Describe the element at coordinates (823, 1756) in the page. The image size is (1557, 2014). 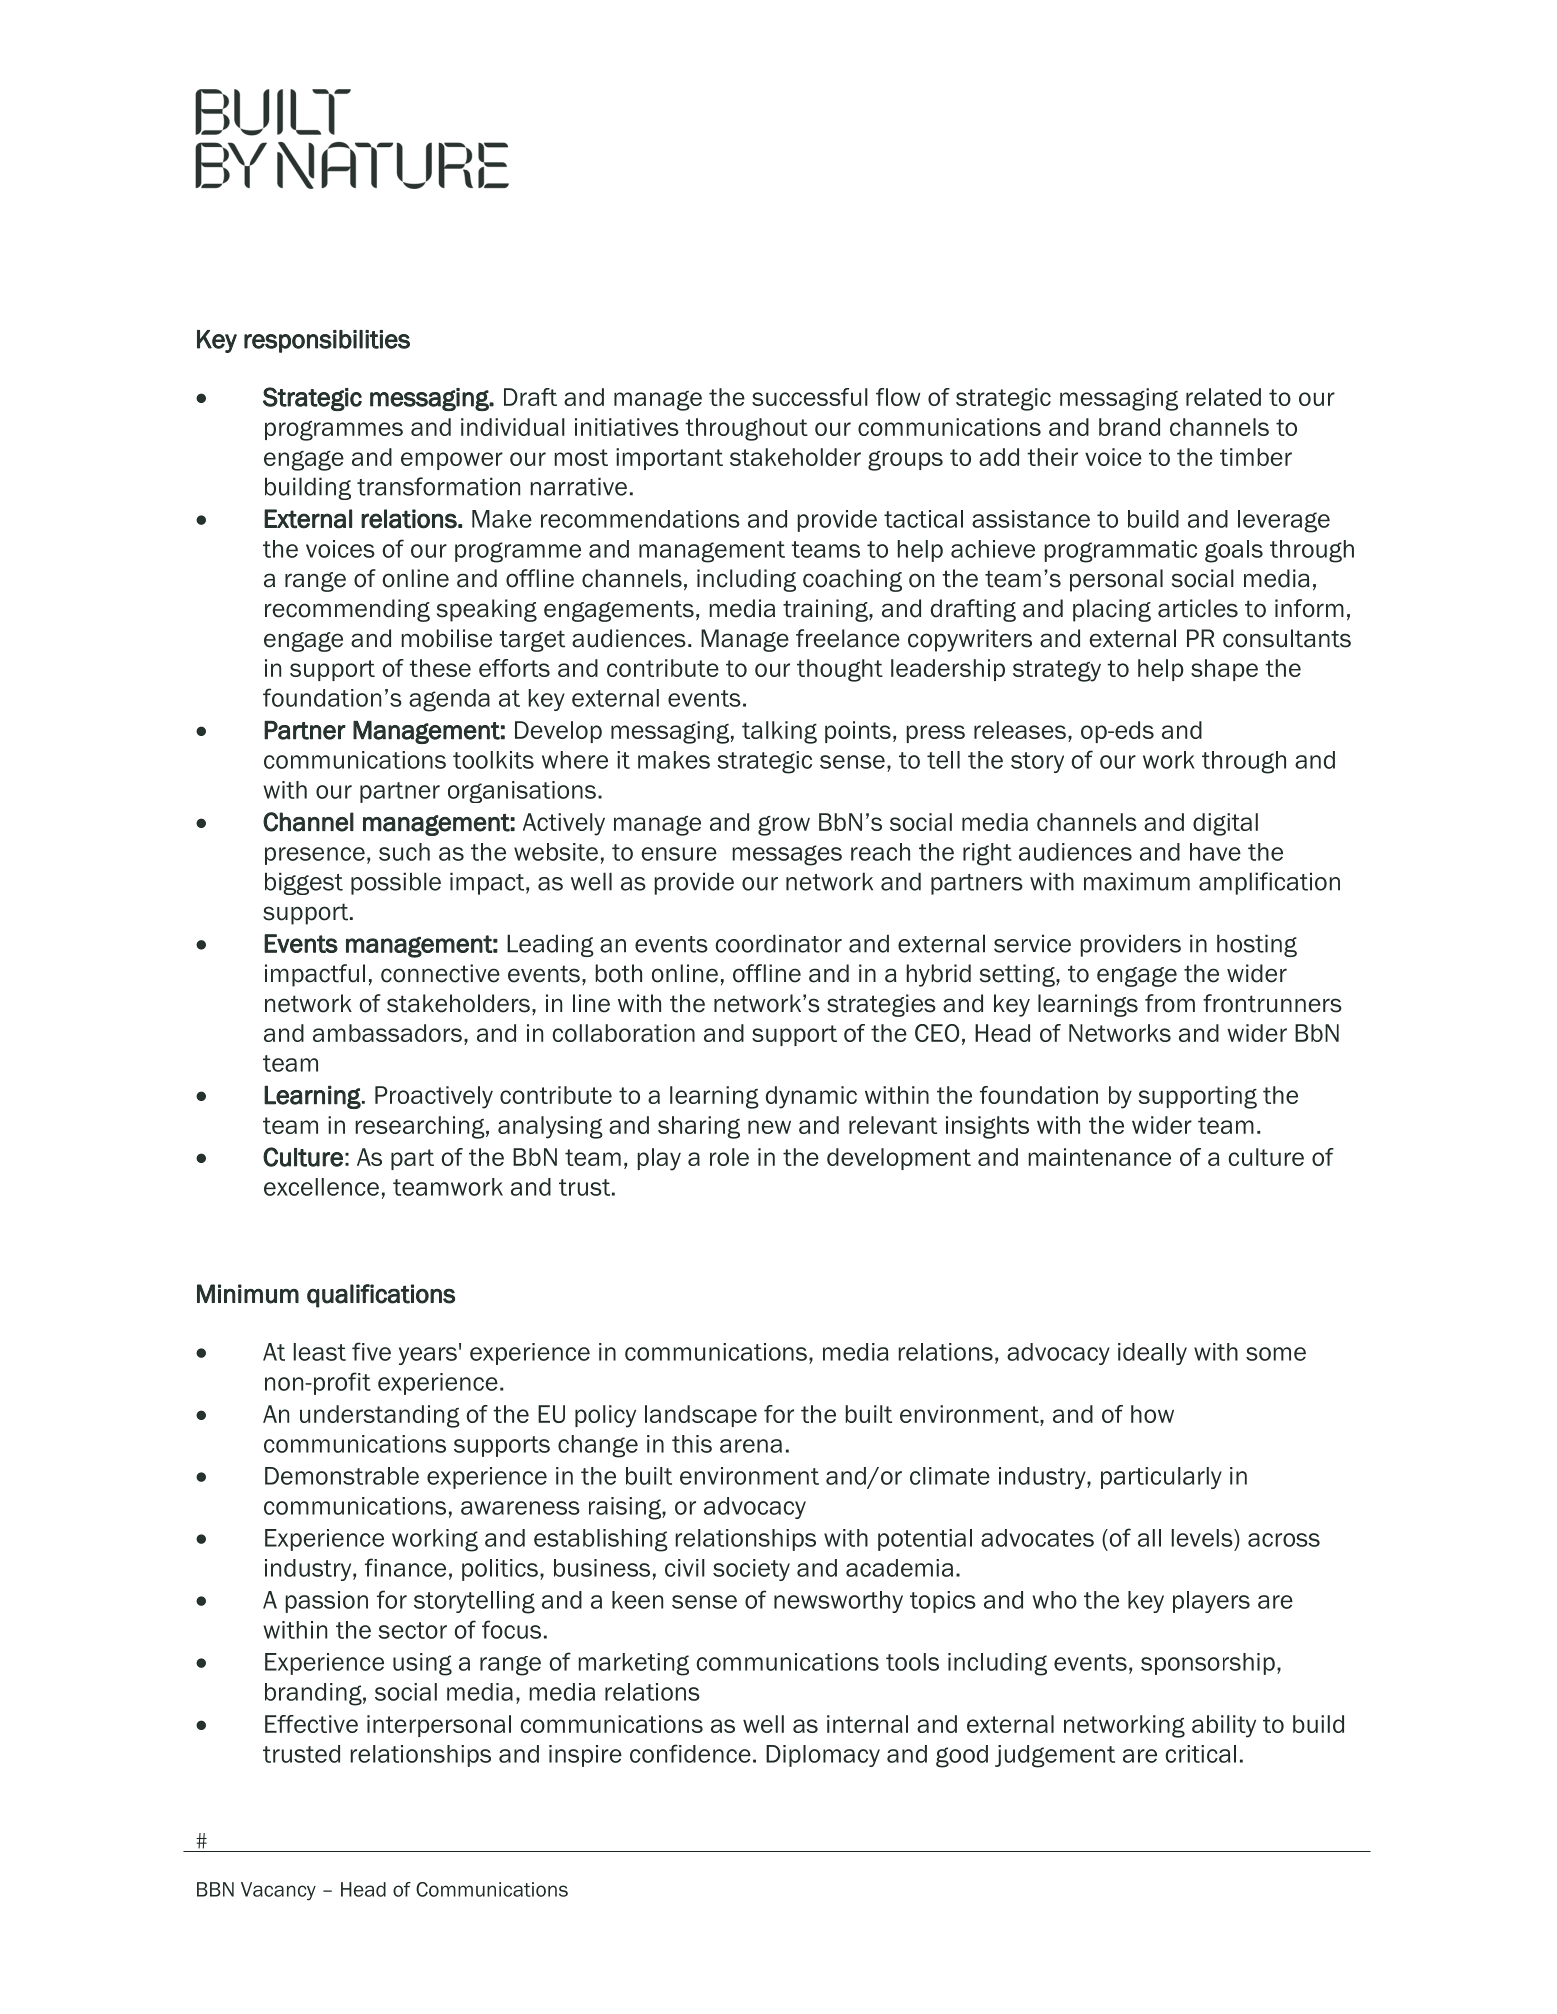
I see `Diplomacy` at that location.
